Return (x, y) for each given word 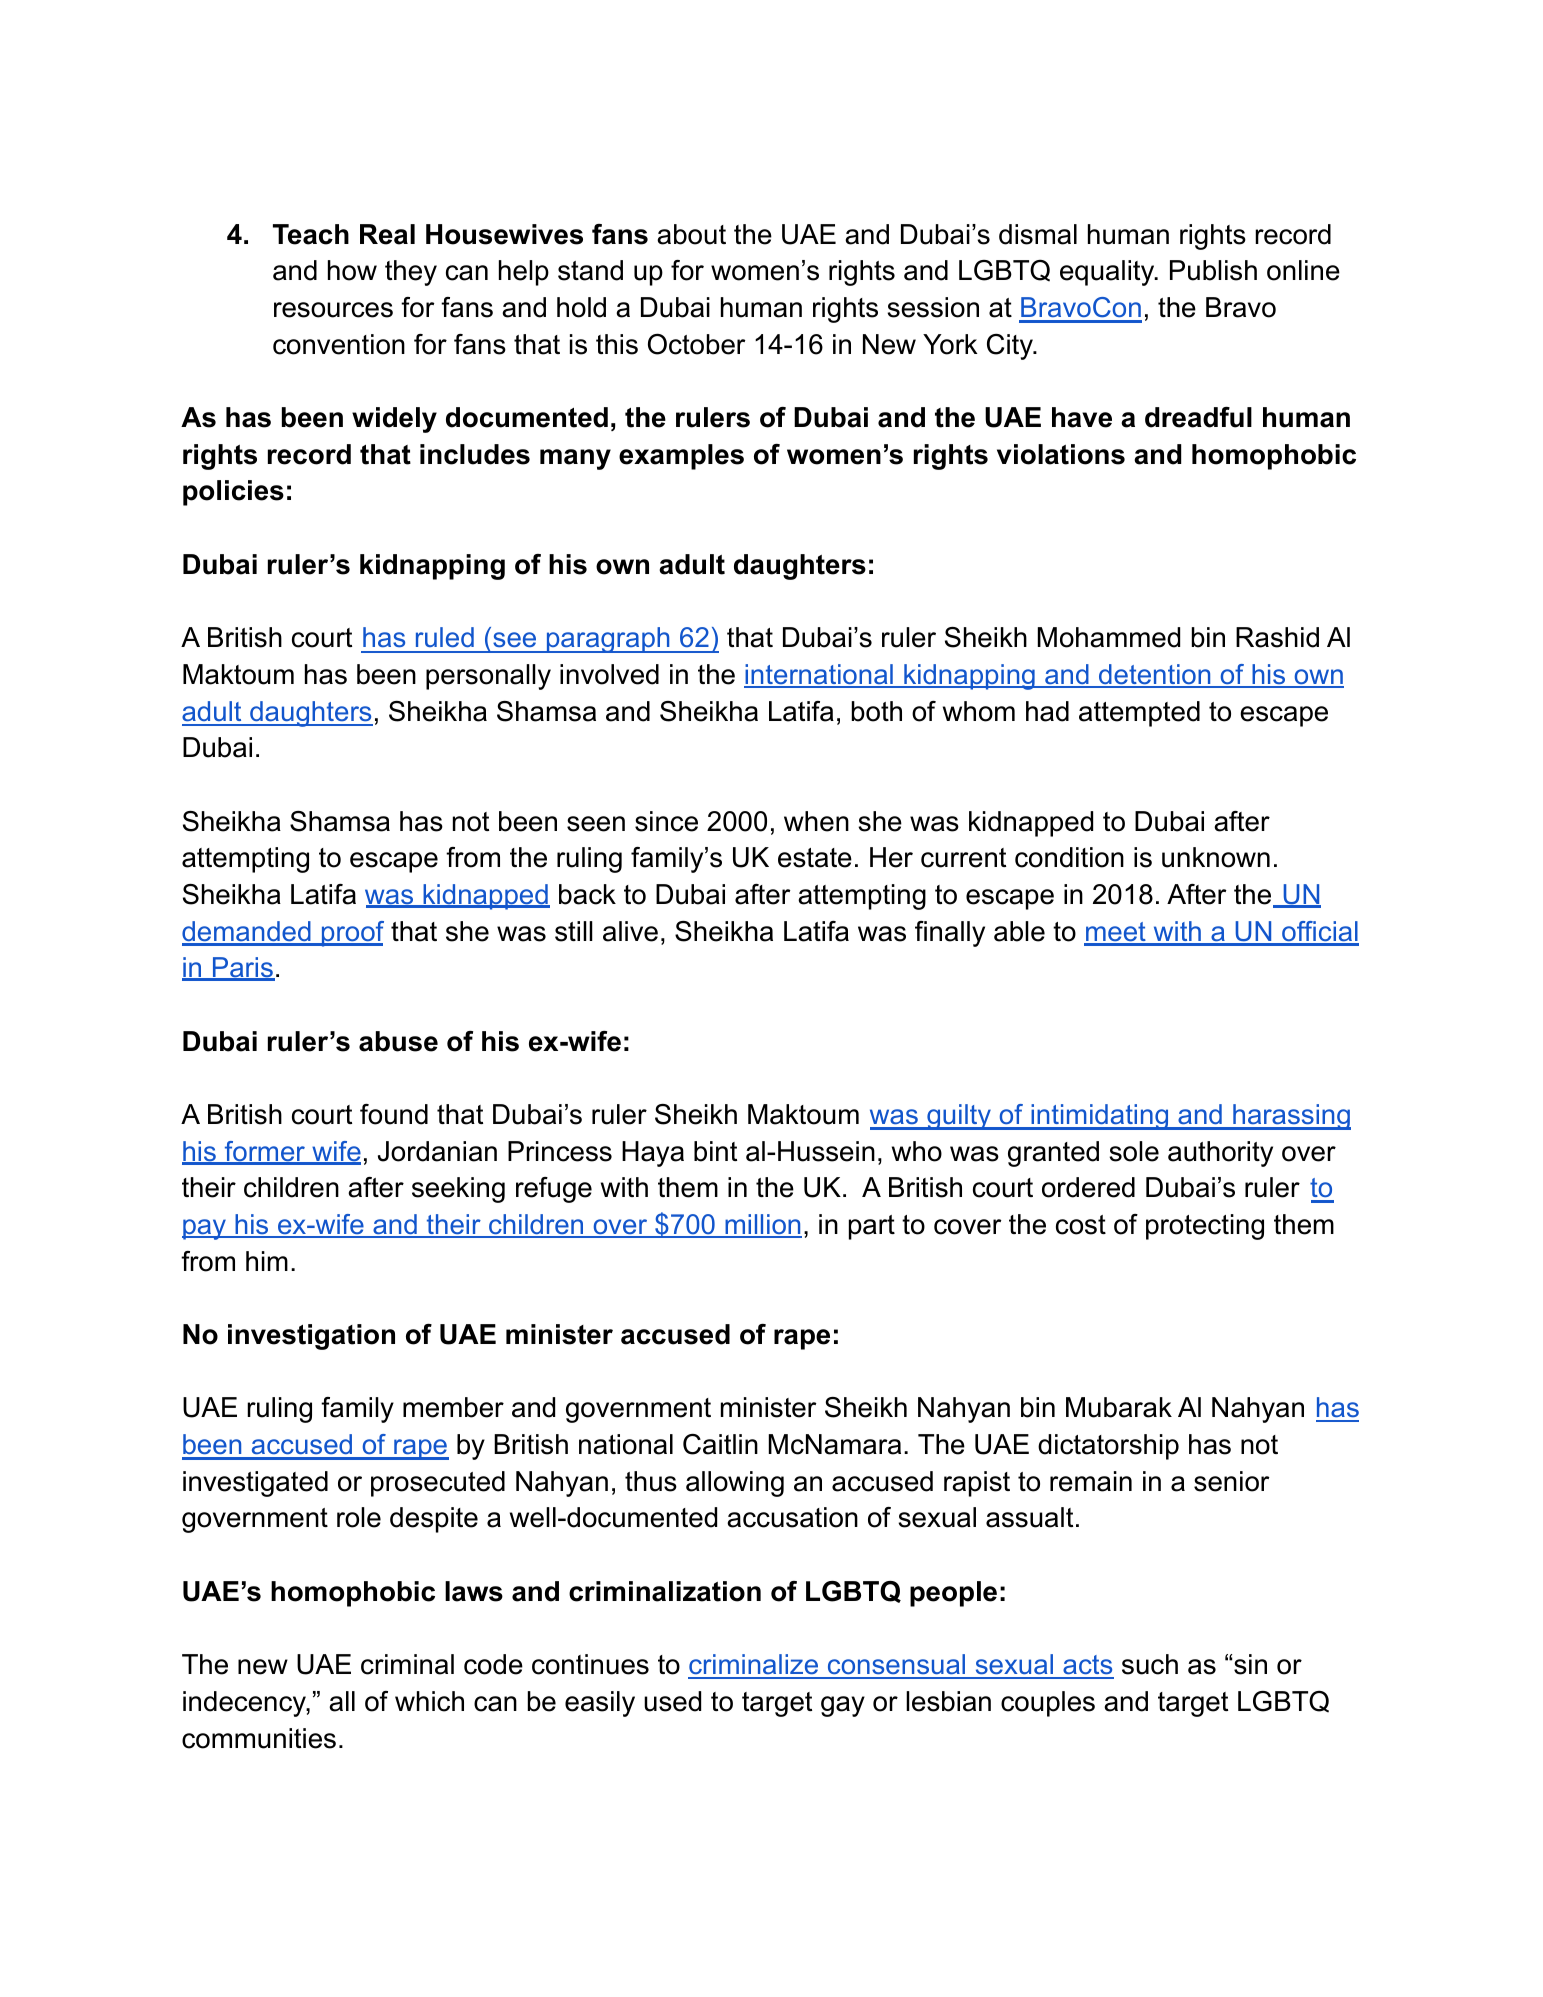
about (691, 234)
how (352, 270)
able (1019, 931)
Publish (1213, 270)
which (429, 1701)
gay (843, 1706)
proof (352, 934)
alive (630, 931)
